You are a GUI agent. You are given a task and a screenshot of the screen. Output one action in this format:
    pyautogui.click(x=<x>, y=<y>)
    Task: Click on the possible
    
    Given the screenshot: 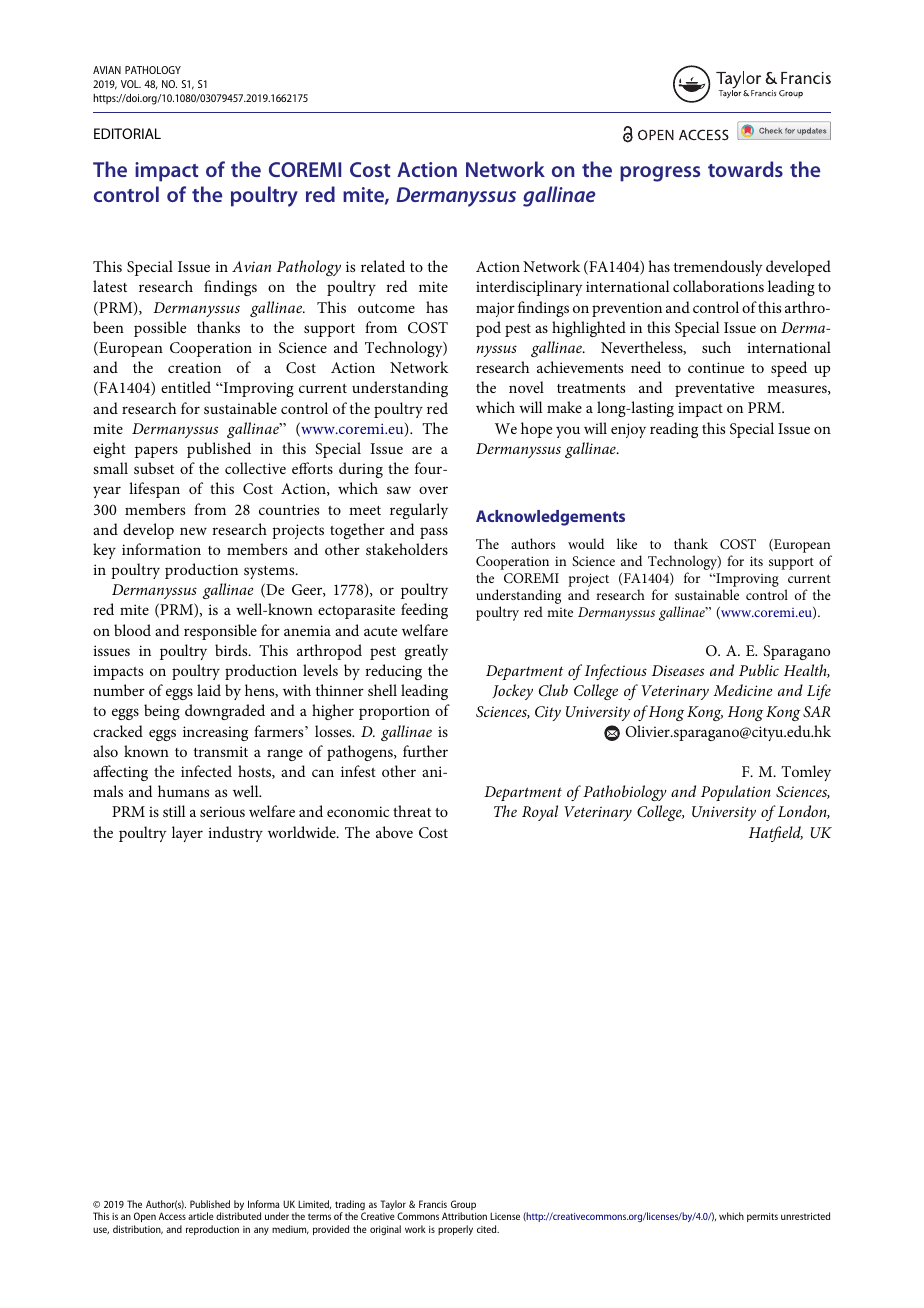 What is the action you would take?
    pyautogui.click(x=160, y=329)
